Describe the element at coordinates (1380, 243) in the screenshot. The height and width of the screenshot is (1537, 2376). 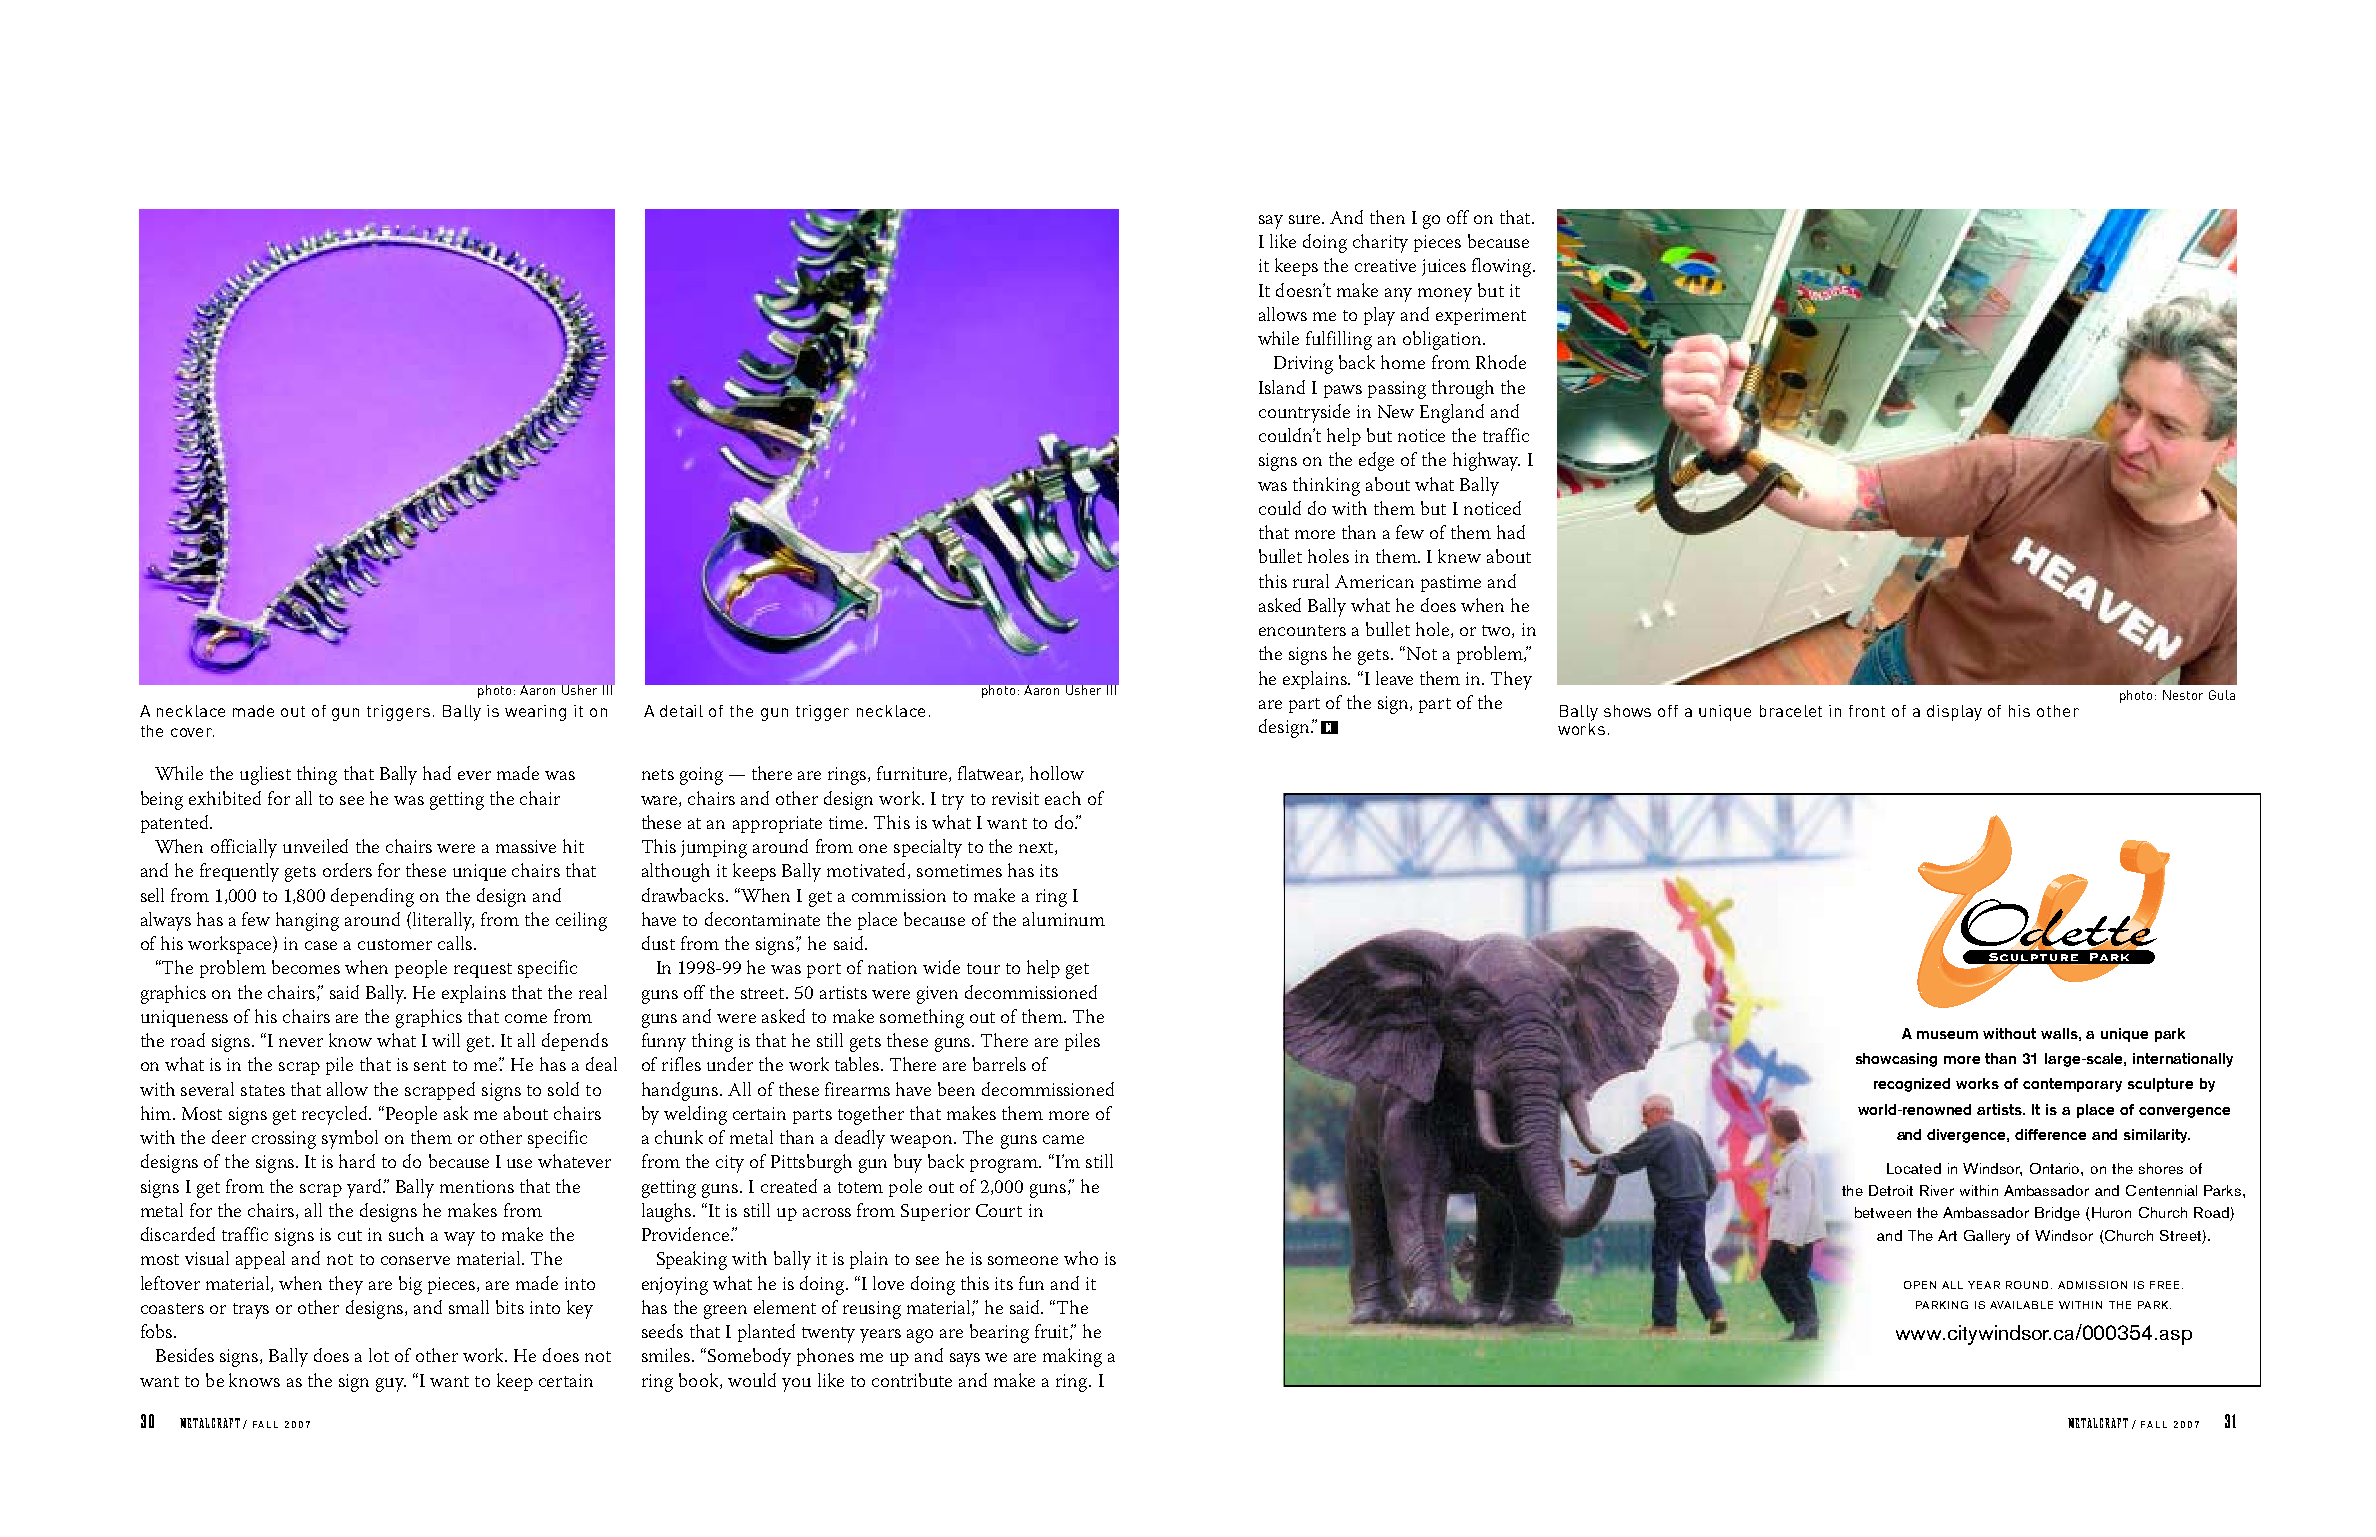
I see `charity` at that location.
